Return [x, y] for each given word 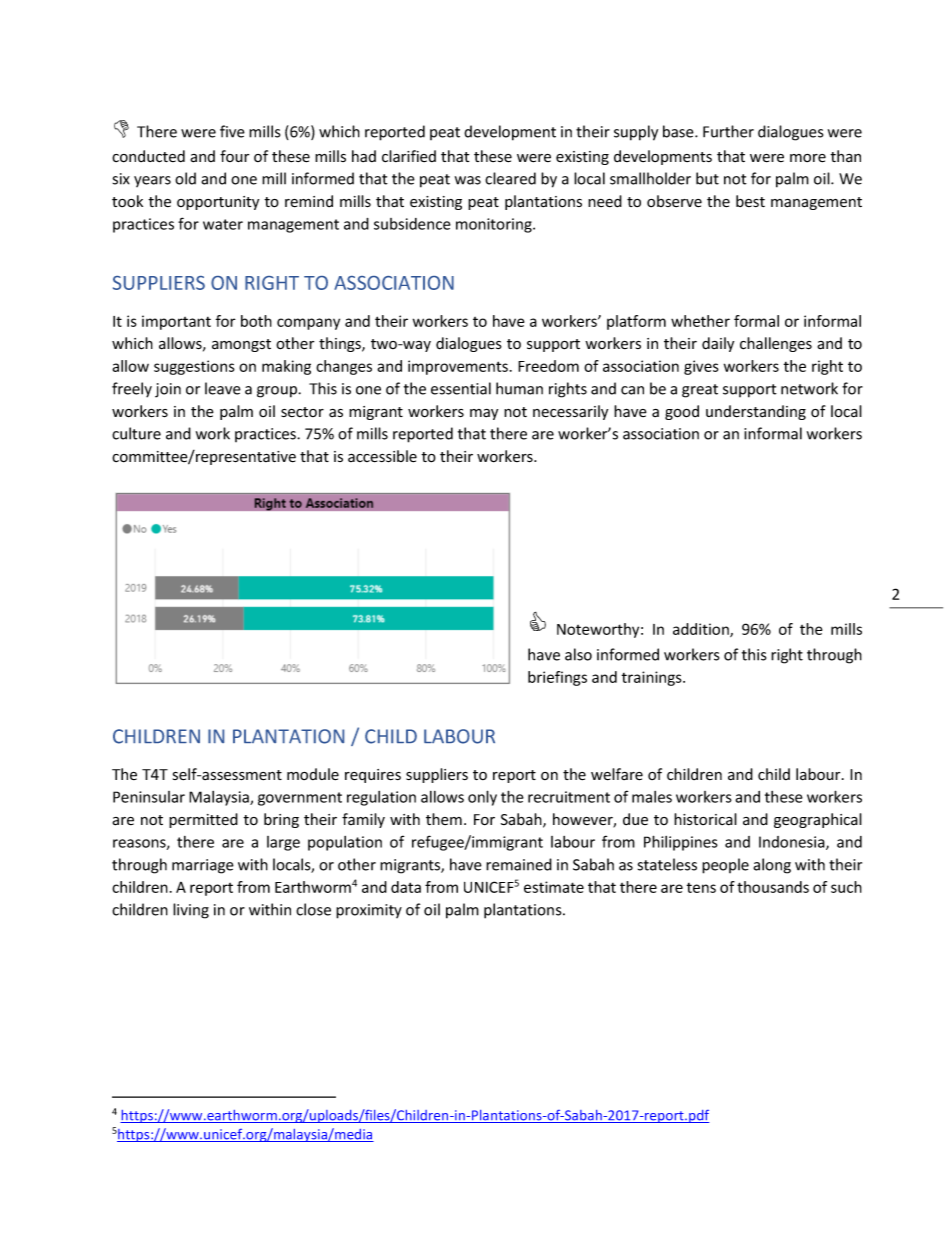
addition [702, 630]
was [468, 180]
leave [223, 388]
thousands [773, 887]
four [234, 156]
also [578, 654]
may [484, 414]
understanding [756, 412]
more [808, 158]
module [313, 774]
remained [519, 864]
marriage [203, 866]
